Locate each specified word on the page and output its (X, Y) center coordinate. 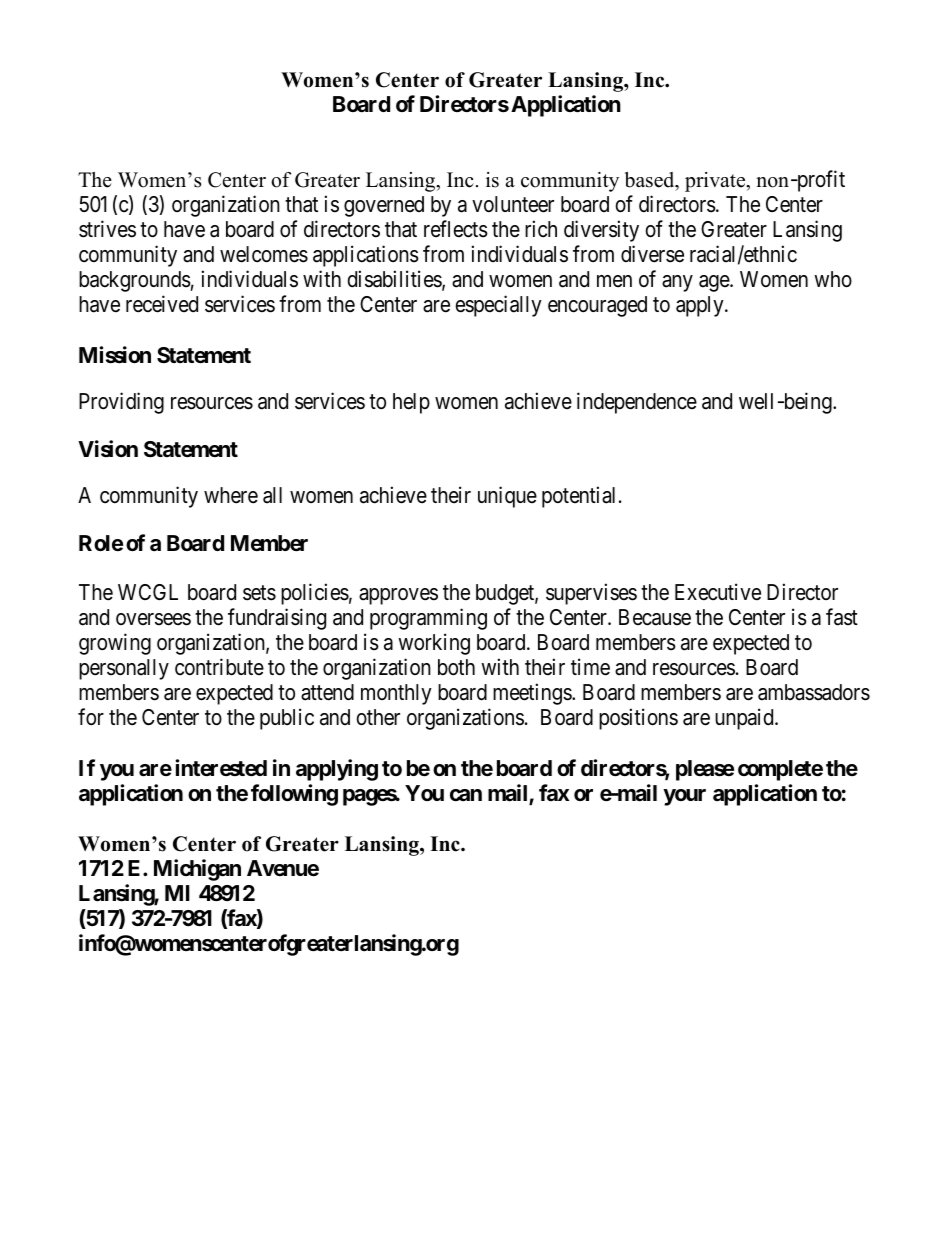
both (456, 667)
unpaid (745, 719)
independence (637, 403)
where (231, 495)
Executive (718, 592)
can (466, 795)
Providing (121, 403)
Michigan (197, 870)
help (411, 403)
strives (107, 229)
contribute (219, 667)
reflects (456, 229)
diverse (652, 254)
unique (507, 497)
